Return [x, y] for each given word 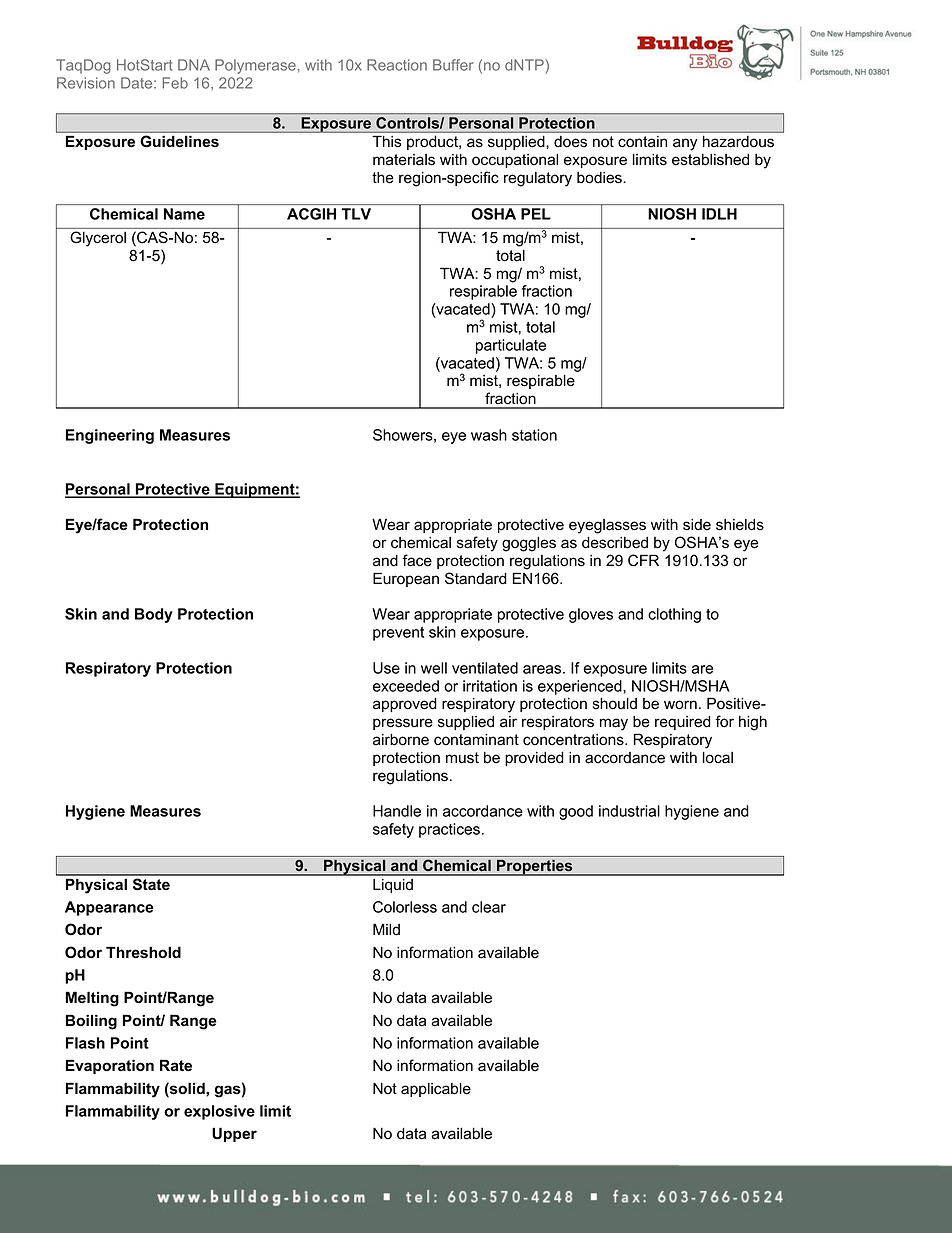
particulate [511, 346]
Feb [175, 83]
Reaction [397, 65]
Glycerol [98, 239]
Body [154, 615]
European [406, 579]
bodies [600, 177]
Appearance [109, 908]
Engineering [110, 436]
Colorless [405, 907]
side [697, 525]
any [685, 144]
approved [405, 704]
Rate [176, 1065]
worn [680, 705]
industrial [629, 811]
